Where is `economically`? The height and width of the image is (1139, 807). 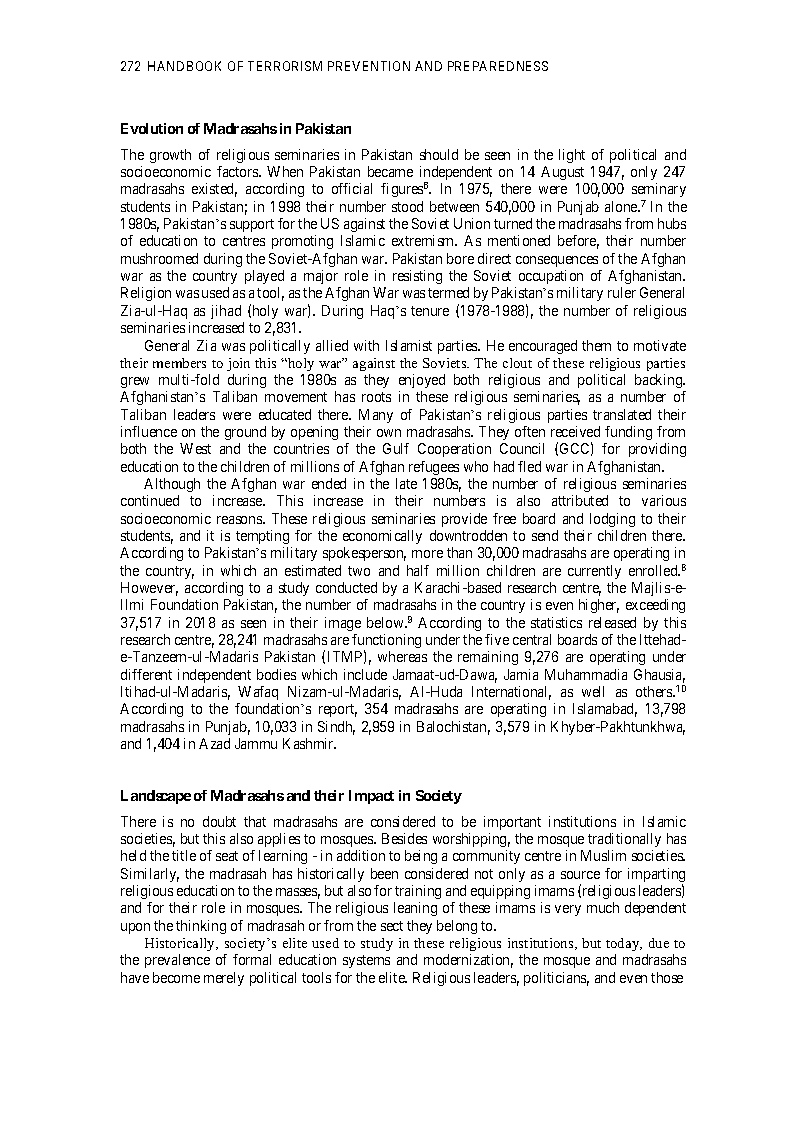
economically is located at coordinates (382, 537).
